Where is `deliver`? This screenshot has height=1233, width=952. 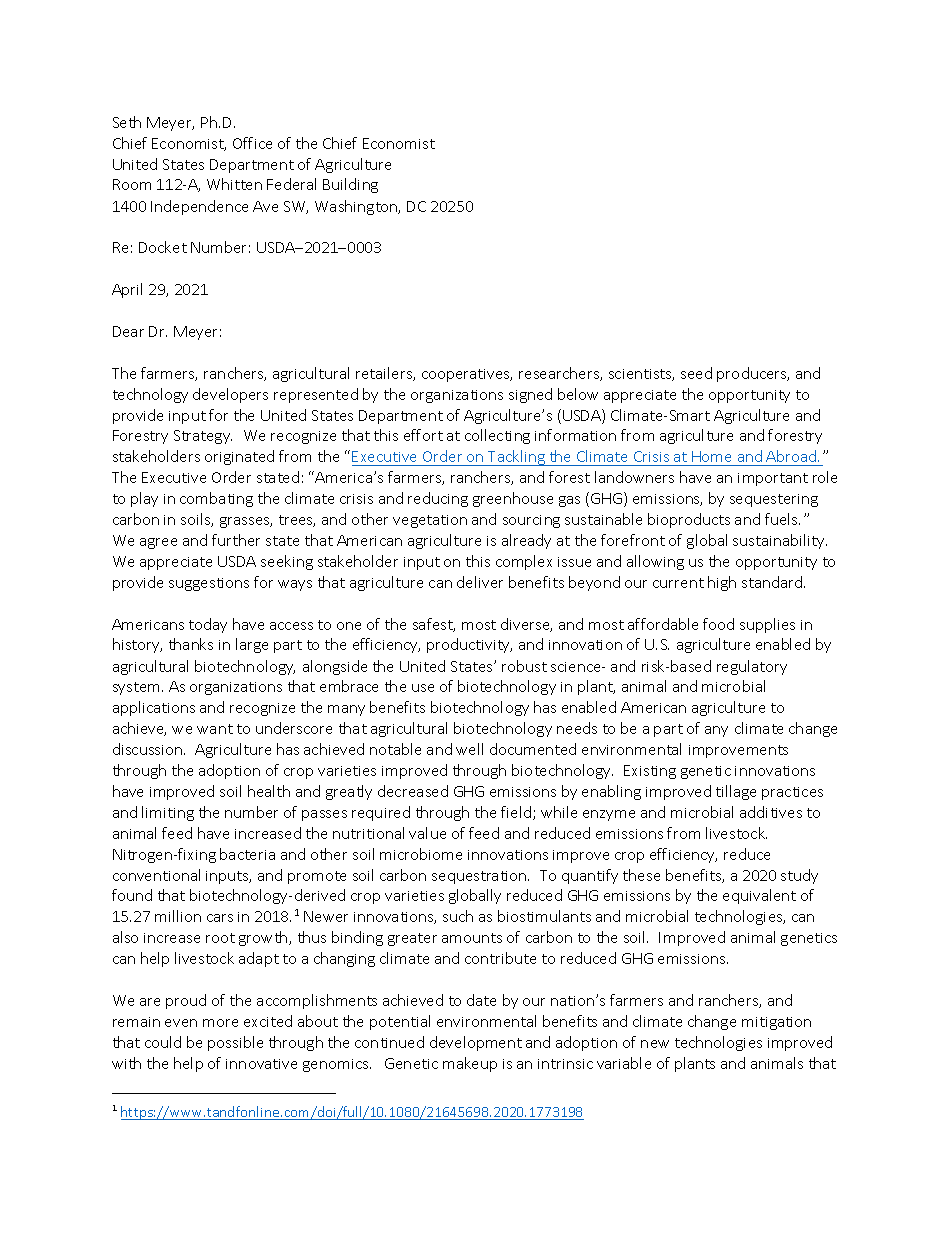
deliver is located at coordinates (480, 582).
